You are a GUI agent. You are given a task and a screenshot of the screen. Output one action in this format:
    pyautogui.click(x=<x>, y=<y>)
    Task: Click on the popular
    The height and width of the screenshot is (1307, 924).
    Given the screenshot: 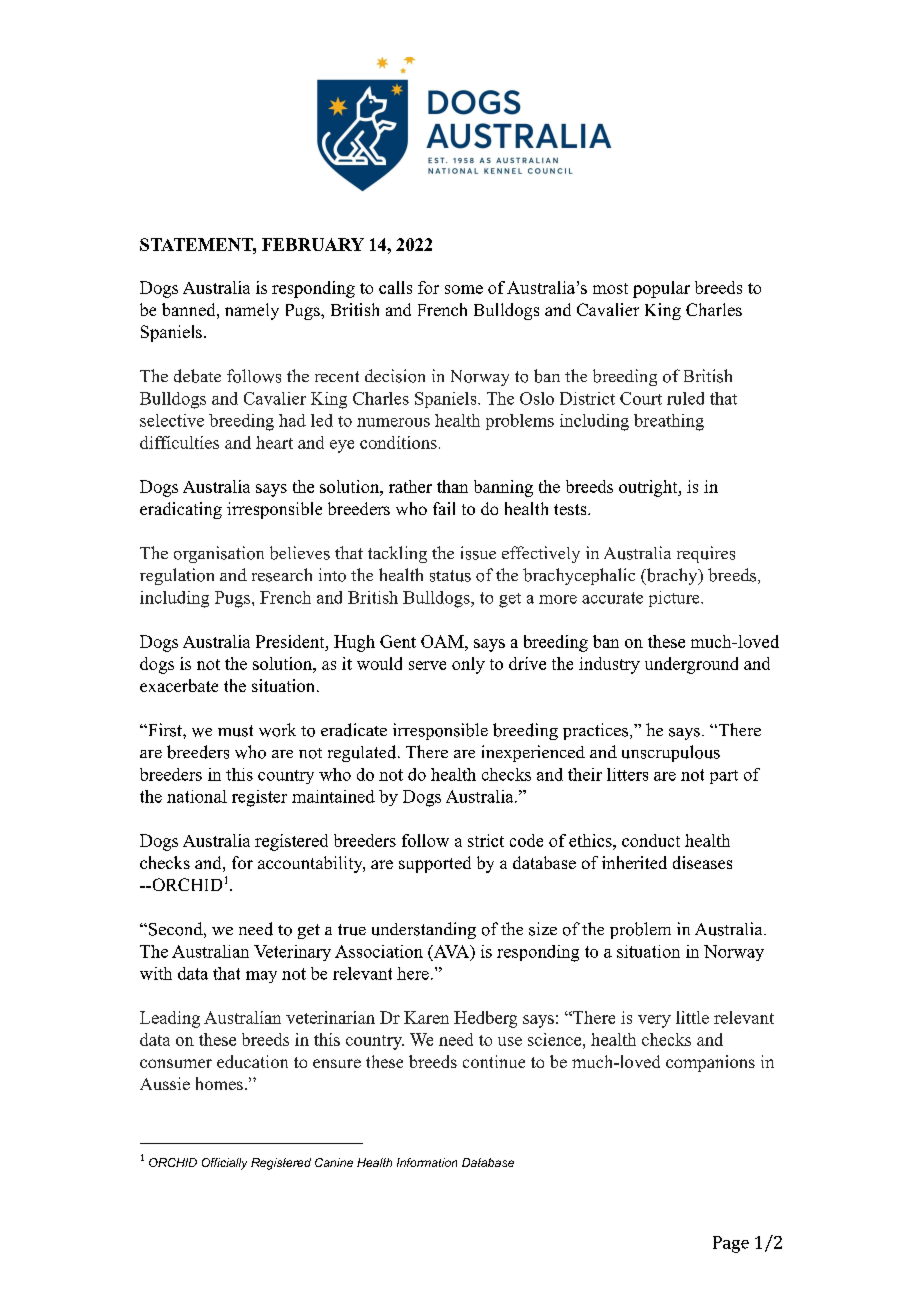 What is the action you would take?
    pyautogui.click(x=661, y=289)
